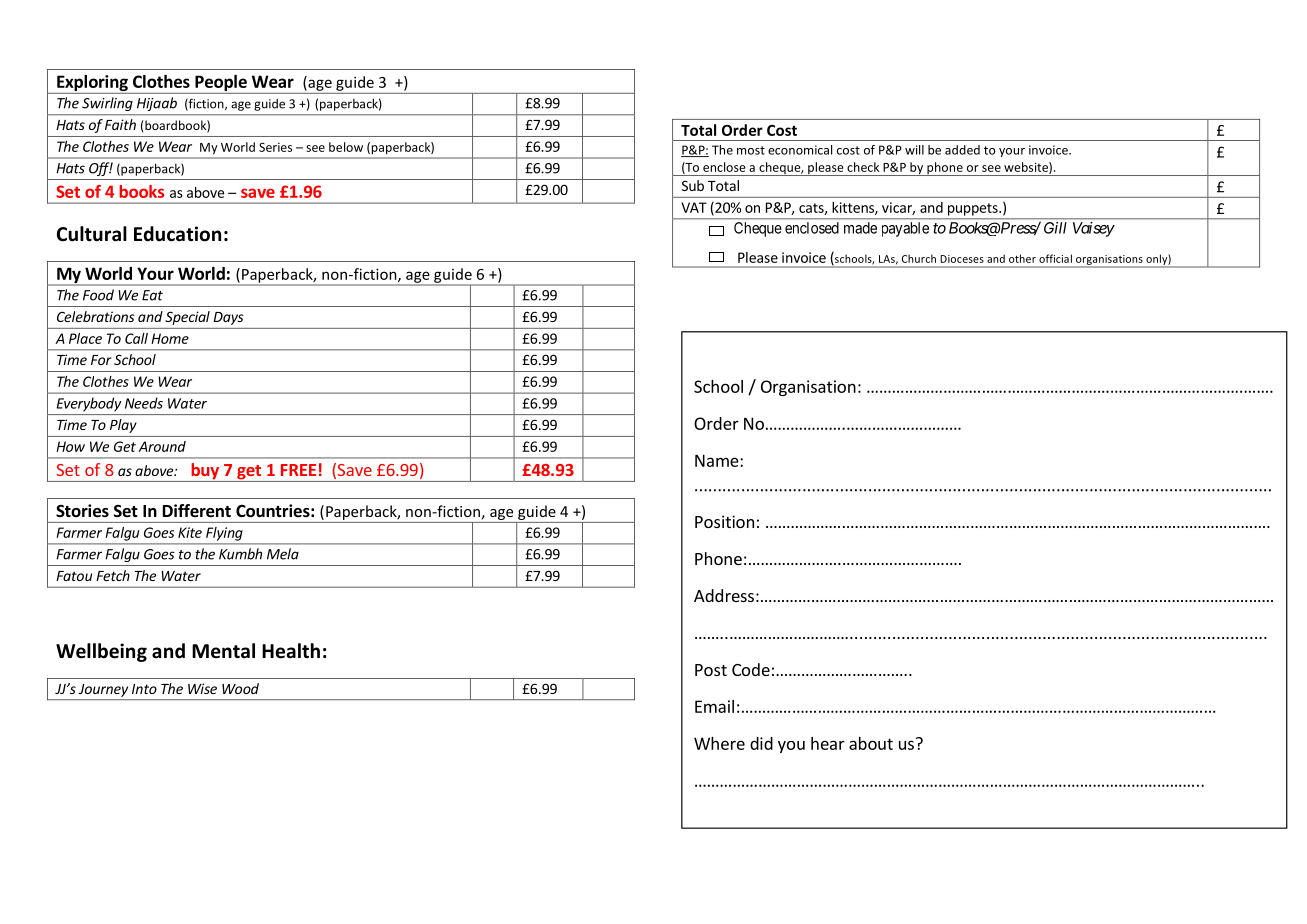 Image resolution: width=1307 pixels, height=924 pixels. What do you see at coordinates (202, 688) in the document?
I see `Wise` at bounding box center [202, 688].
